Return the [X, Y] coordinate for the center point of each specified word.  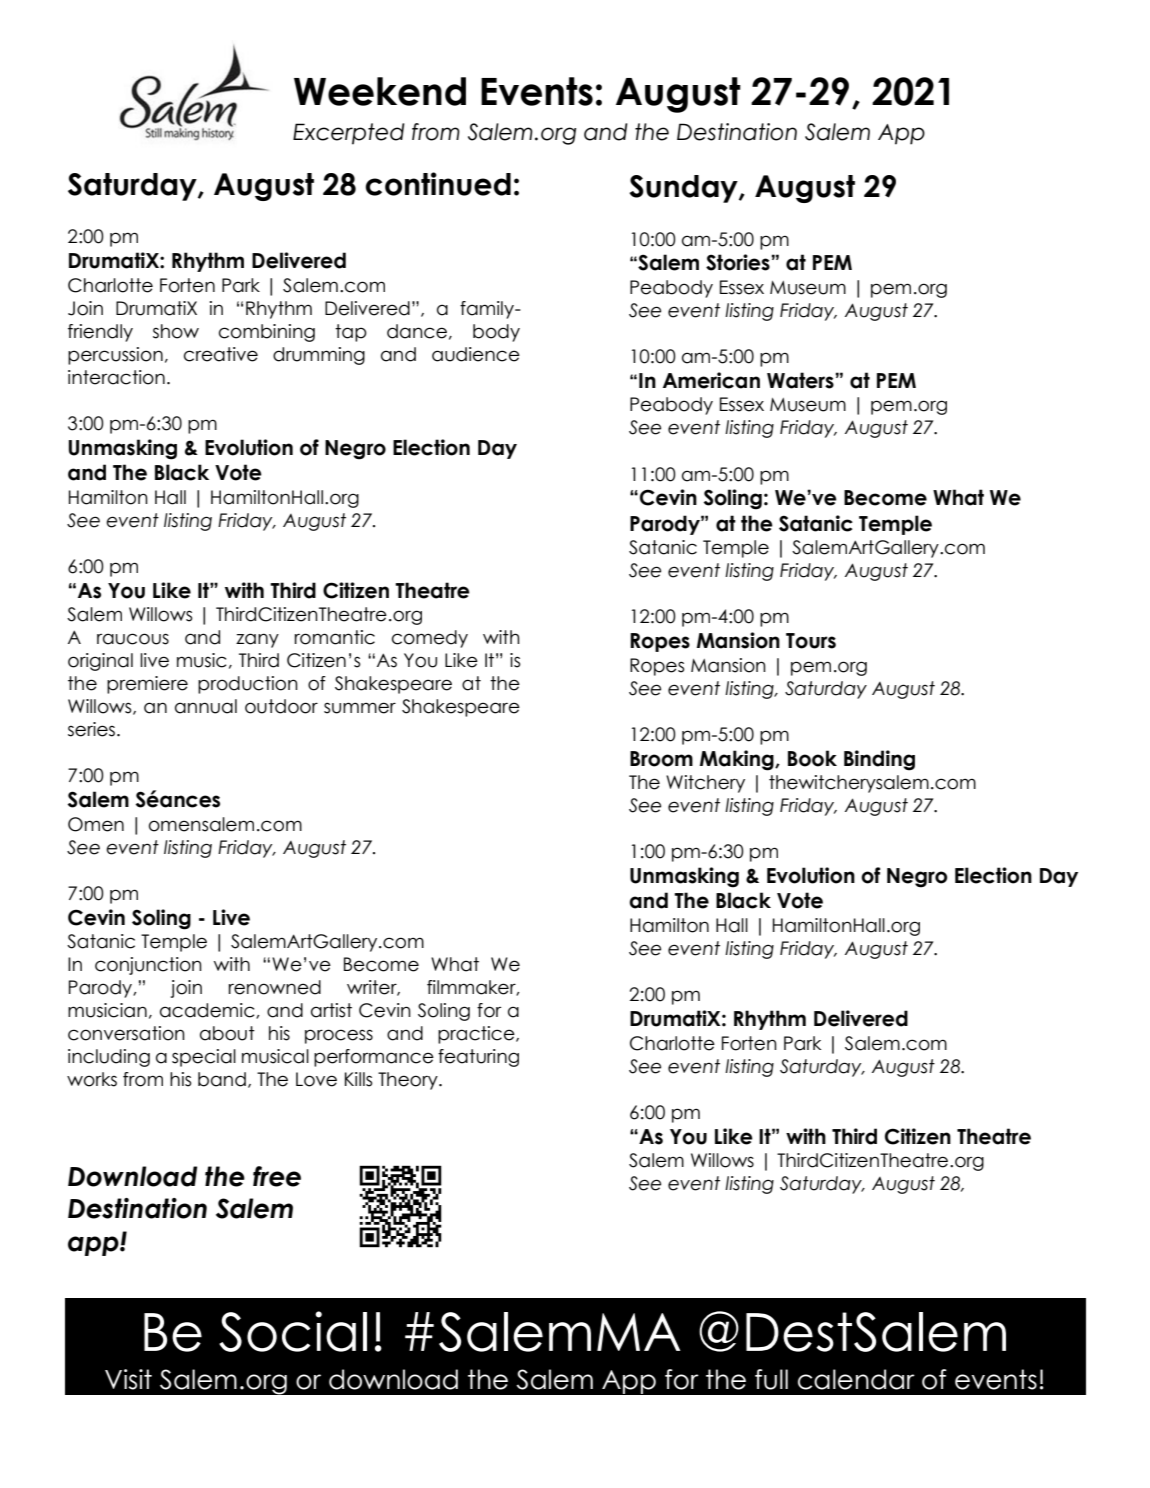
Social [293, 1331]
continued [438, 184]
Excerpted [349, 134]
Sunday [684, 189]
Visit [128, 1379]
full [771, 1379]
